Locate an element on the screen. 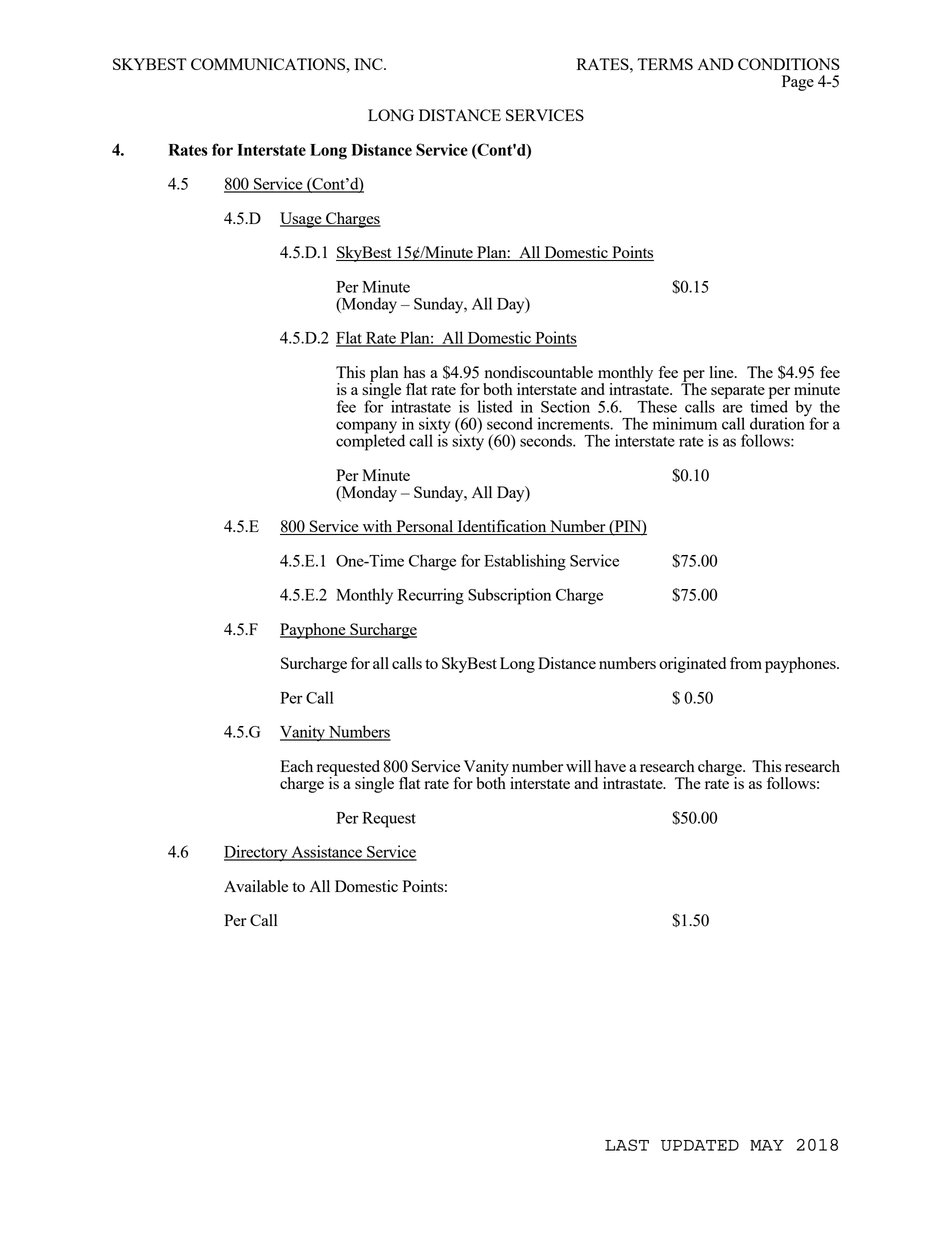 The height and width of the screenshot is (1233, 952). Subscription is located at coordinates (509, 596).
